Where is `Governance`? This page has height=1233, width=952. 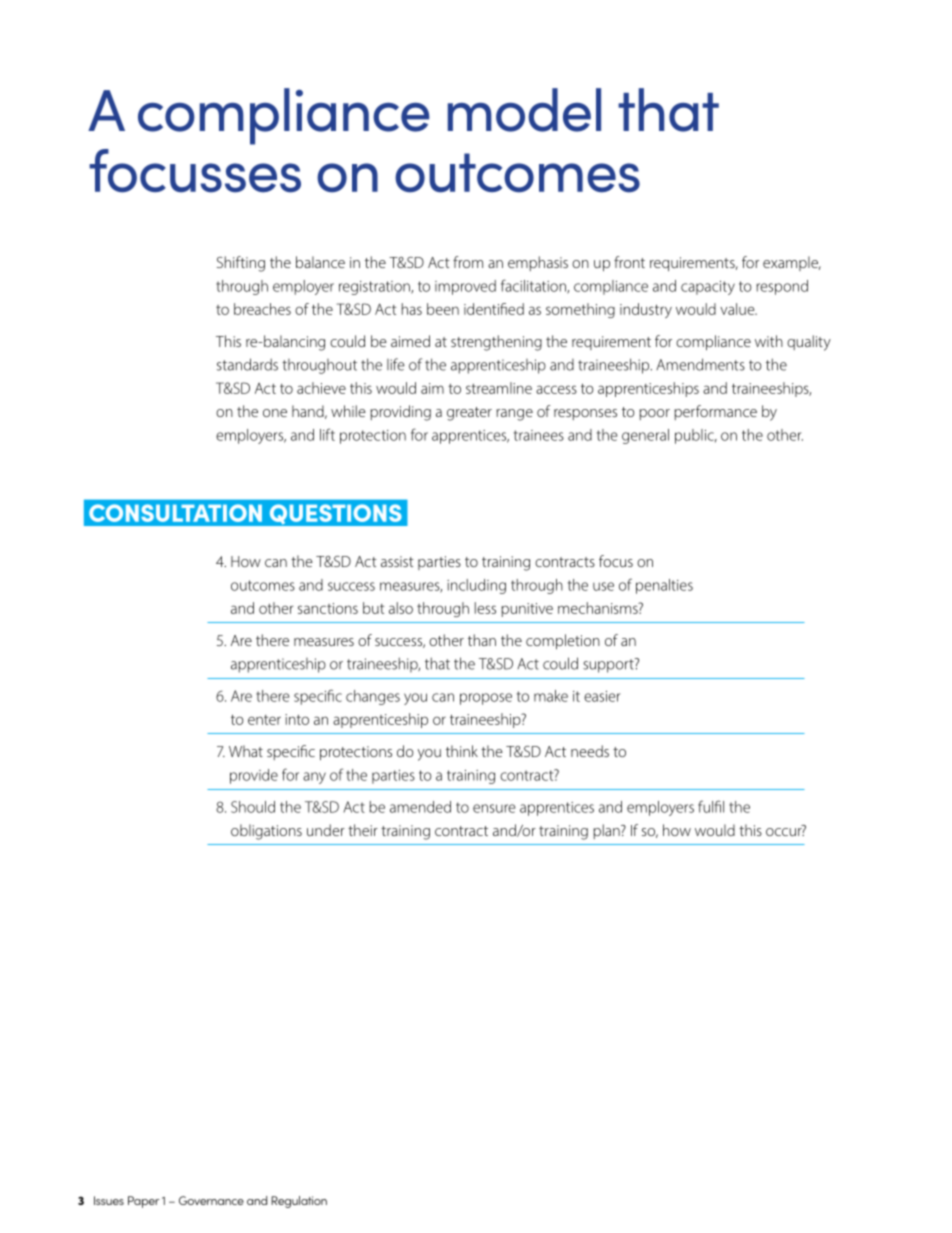
Governance is located at coordinates (211, 1200).
